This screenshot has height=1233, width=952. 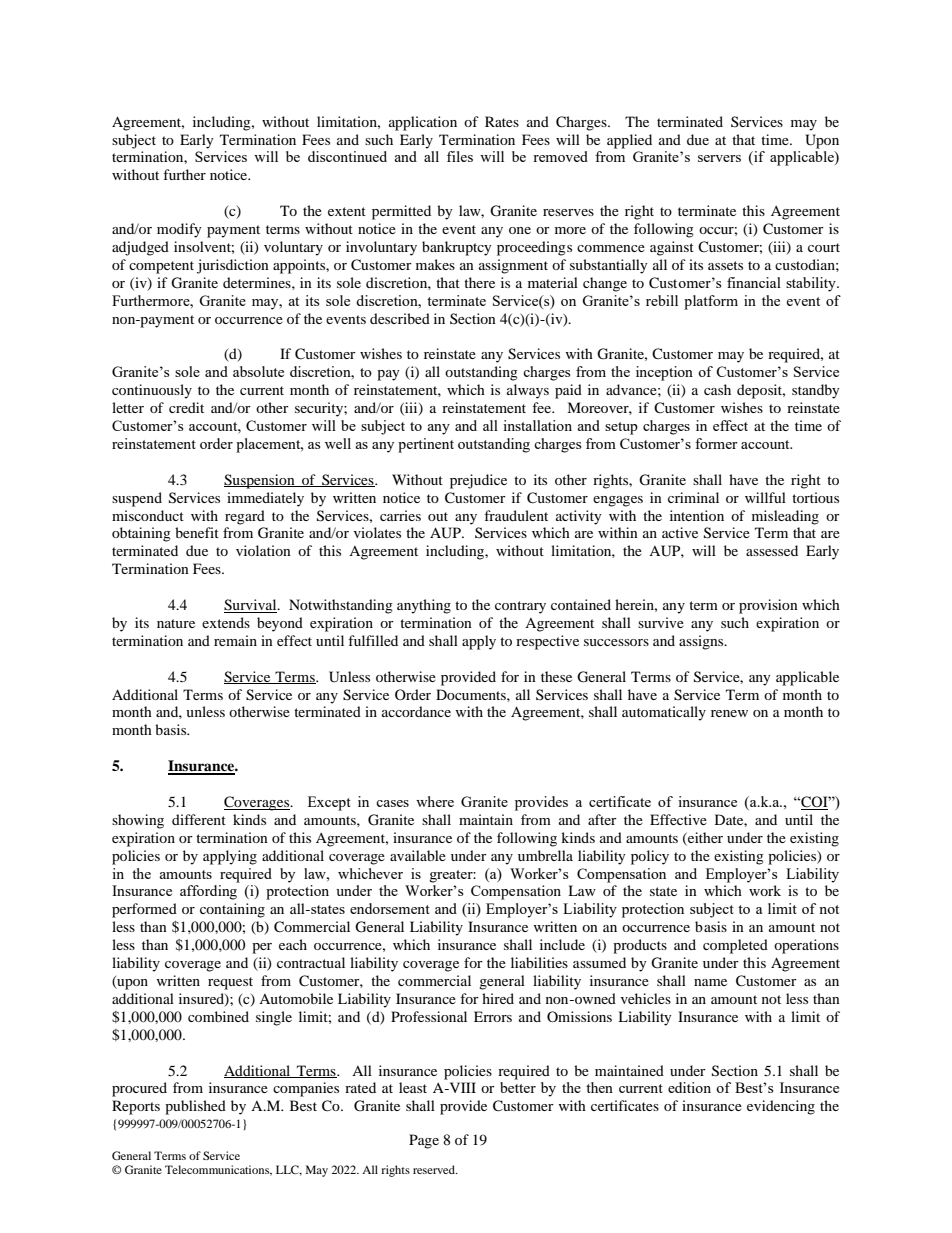 I want to click on Page, so click(x=424, y=1141).
